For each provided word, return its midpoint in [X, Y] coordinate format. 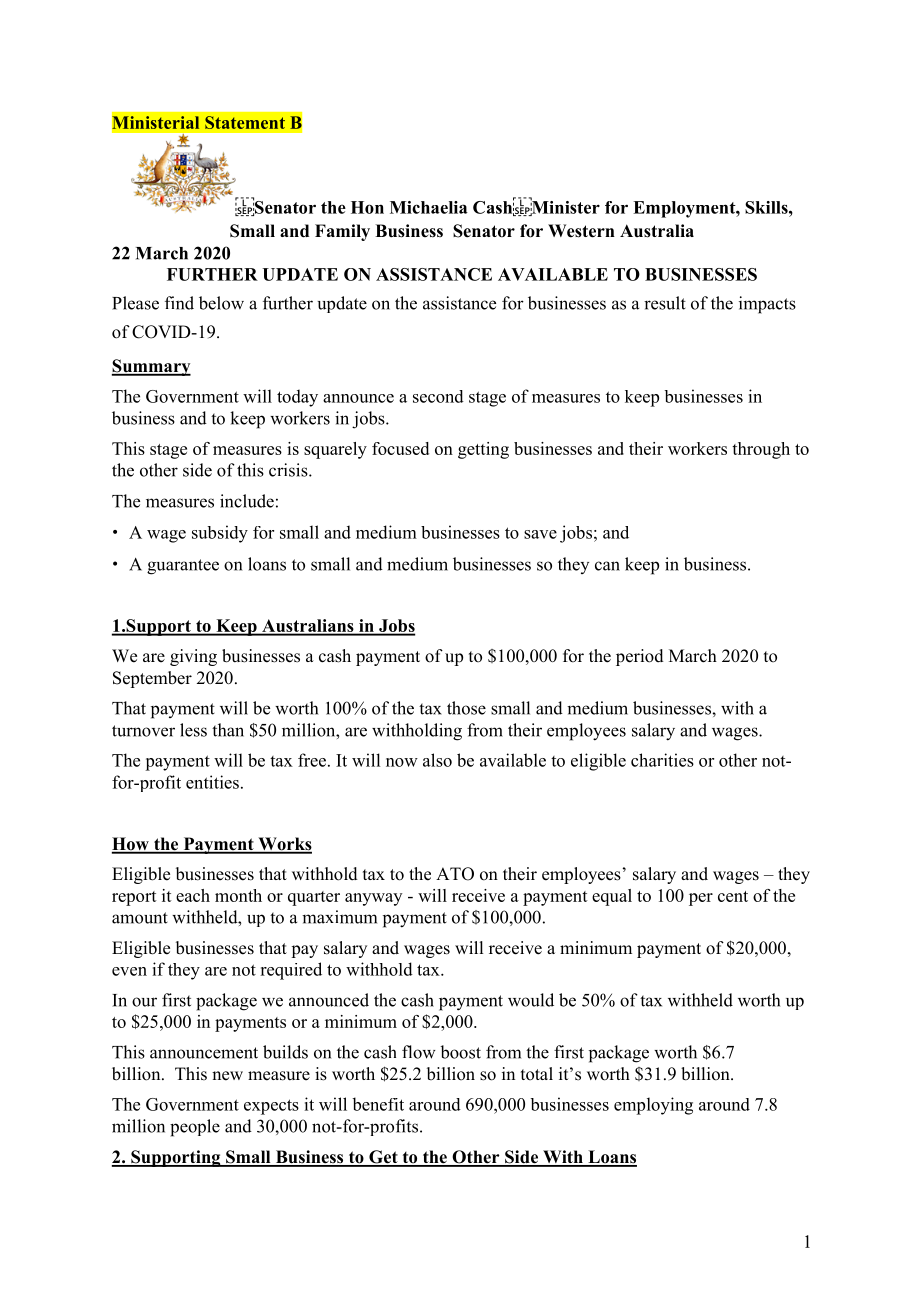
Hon [367, 207]
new [227, 1076]
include [247, 501]
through [761, 450]
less [193, 730]
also [437, 760]
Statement [245, 122]
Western [581, 231]
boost [460, 1052]
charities [662, 760]
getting [483, 450]
